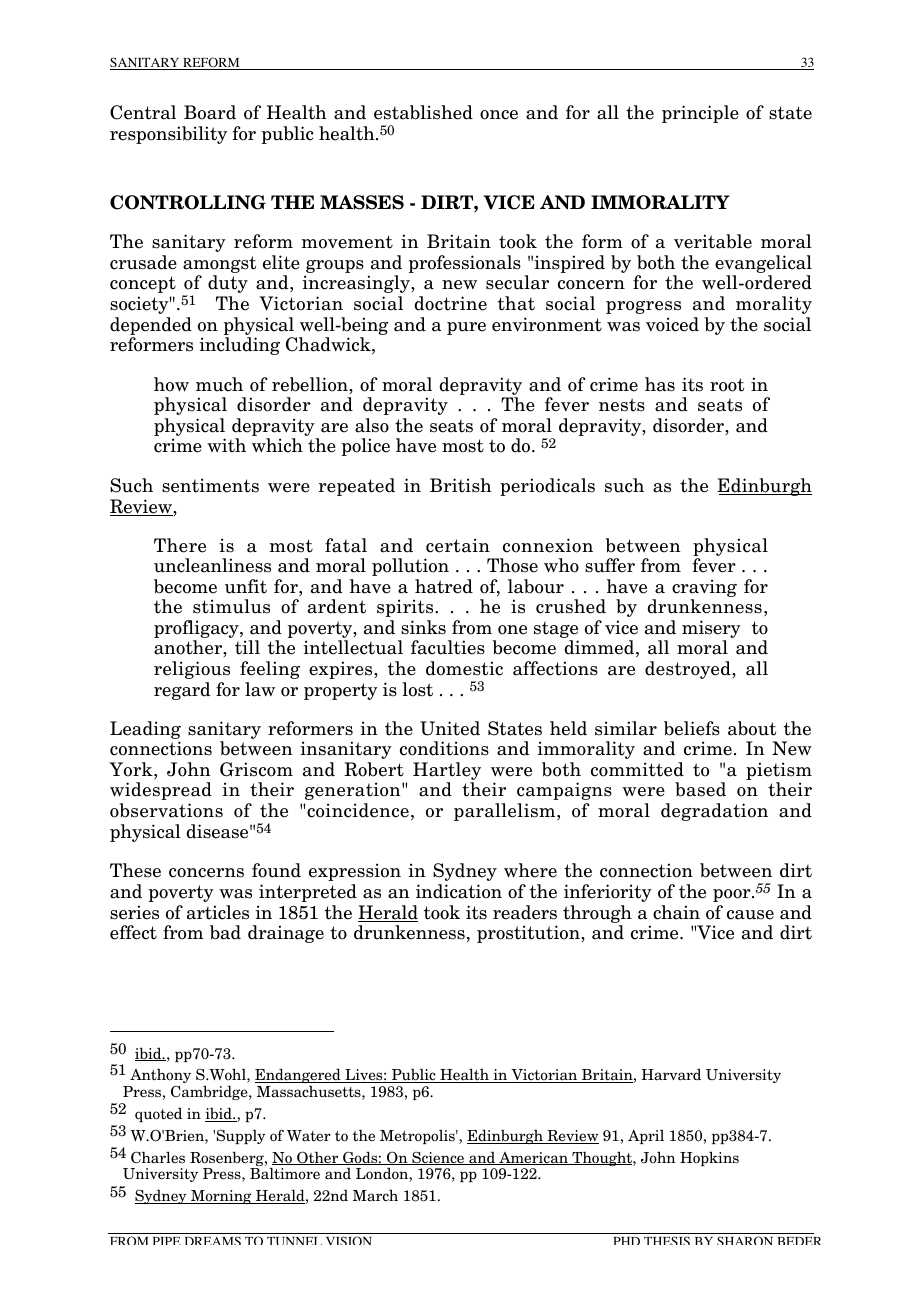 The image size is (924, 1308). I want to click on Morning, so click(221, 1197).
